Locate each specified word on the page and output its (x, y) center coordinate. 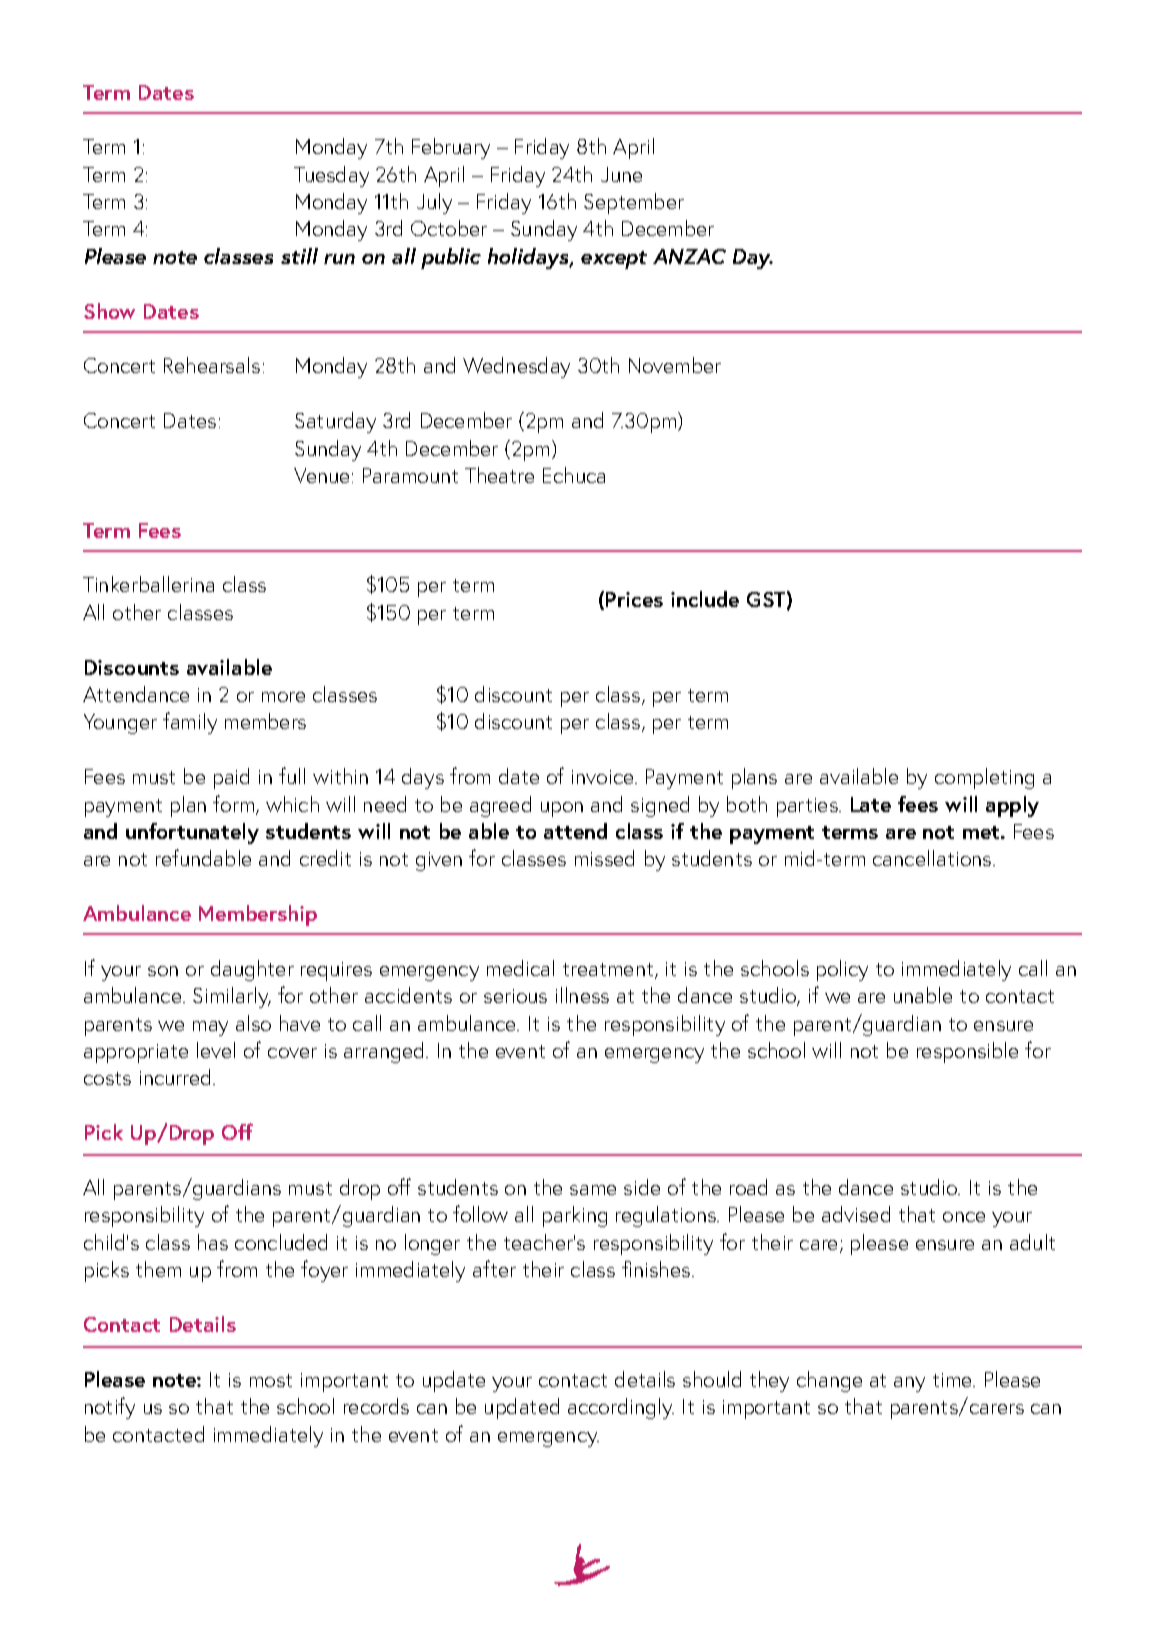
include (705, 599)
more (283, 697)
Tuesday (331, 176)
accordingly (621, 1408)
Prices (634, 599)
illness (582, 995)
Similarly (232, 997)
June (621, 174)
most (271, 1380)
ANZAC (689, 256)
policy (842, 970)
